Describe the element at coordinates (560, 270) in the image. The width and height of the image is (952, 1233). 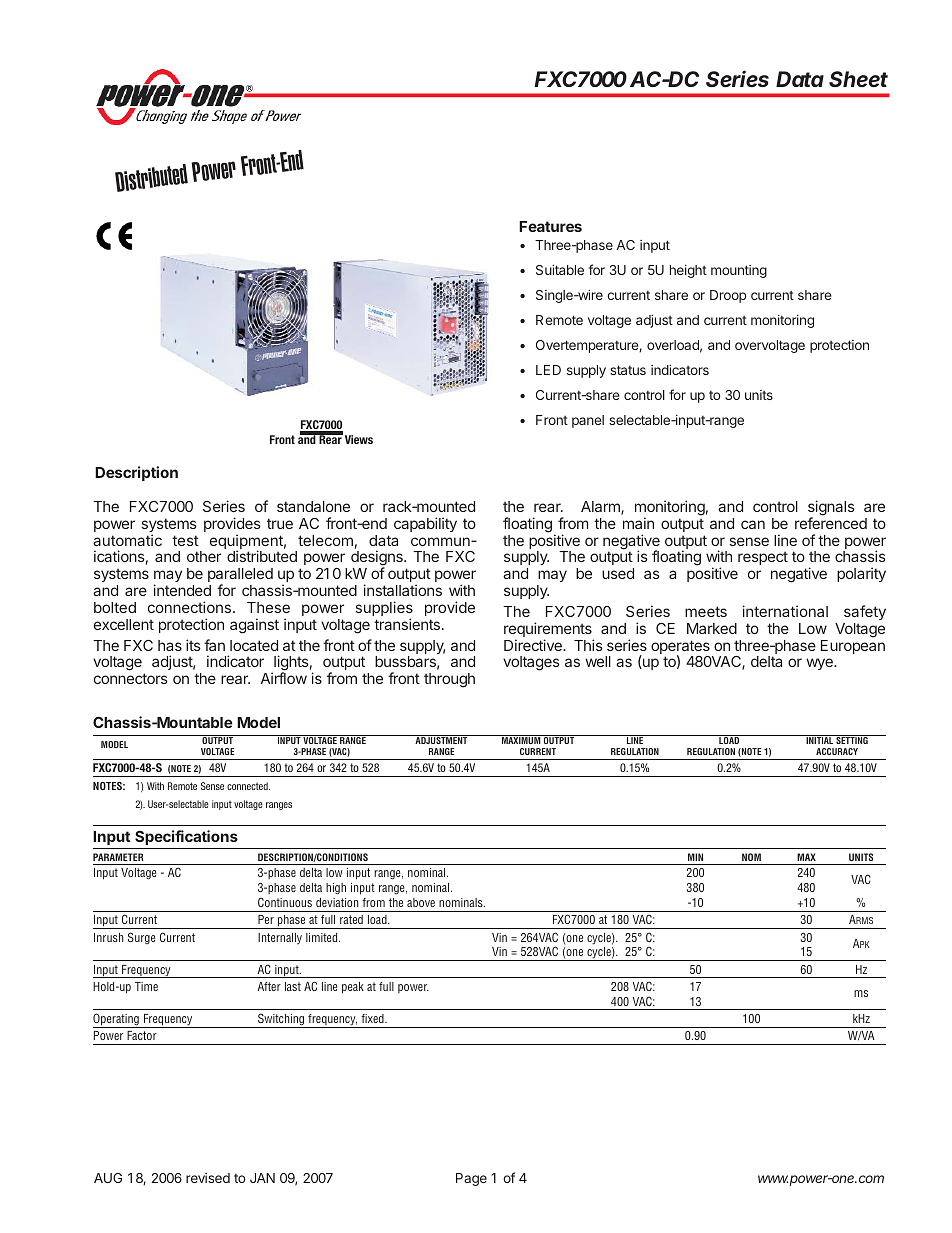
I see `Suitable` at that location.
